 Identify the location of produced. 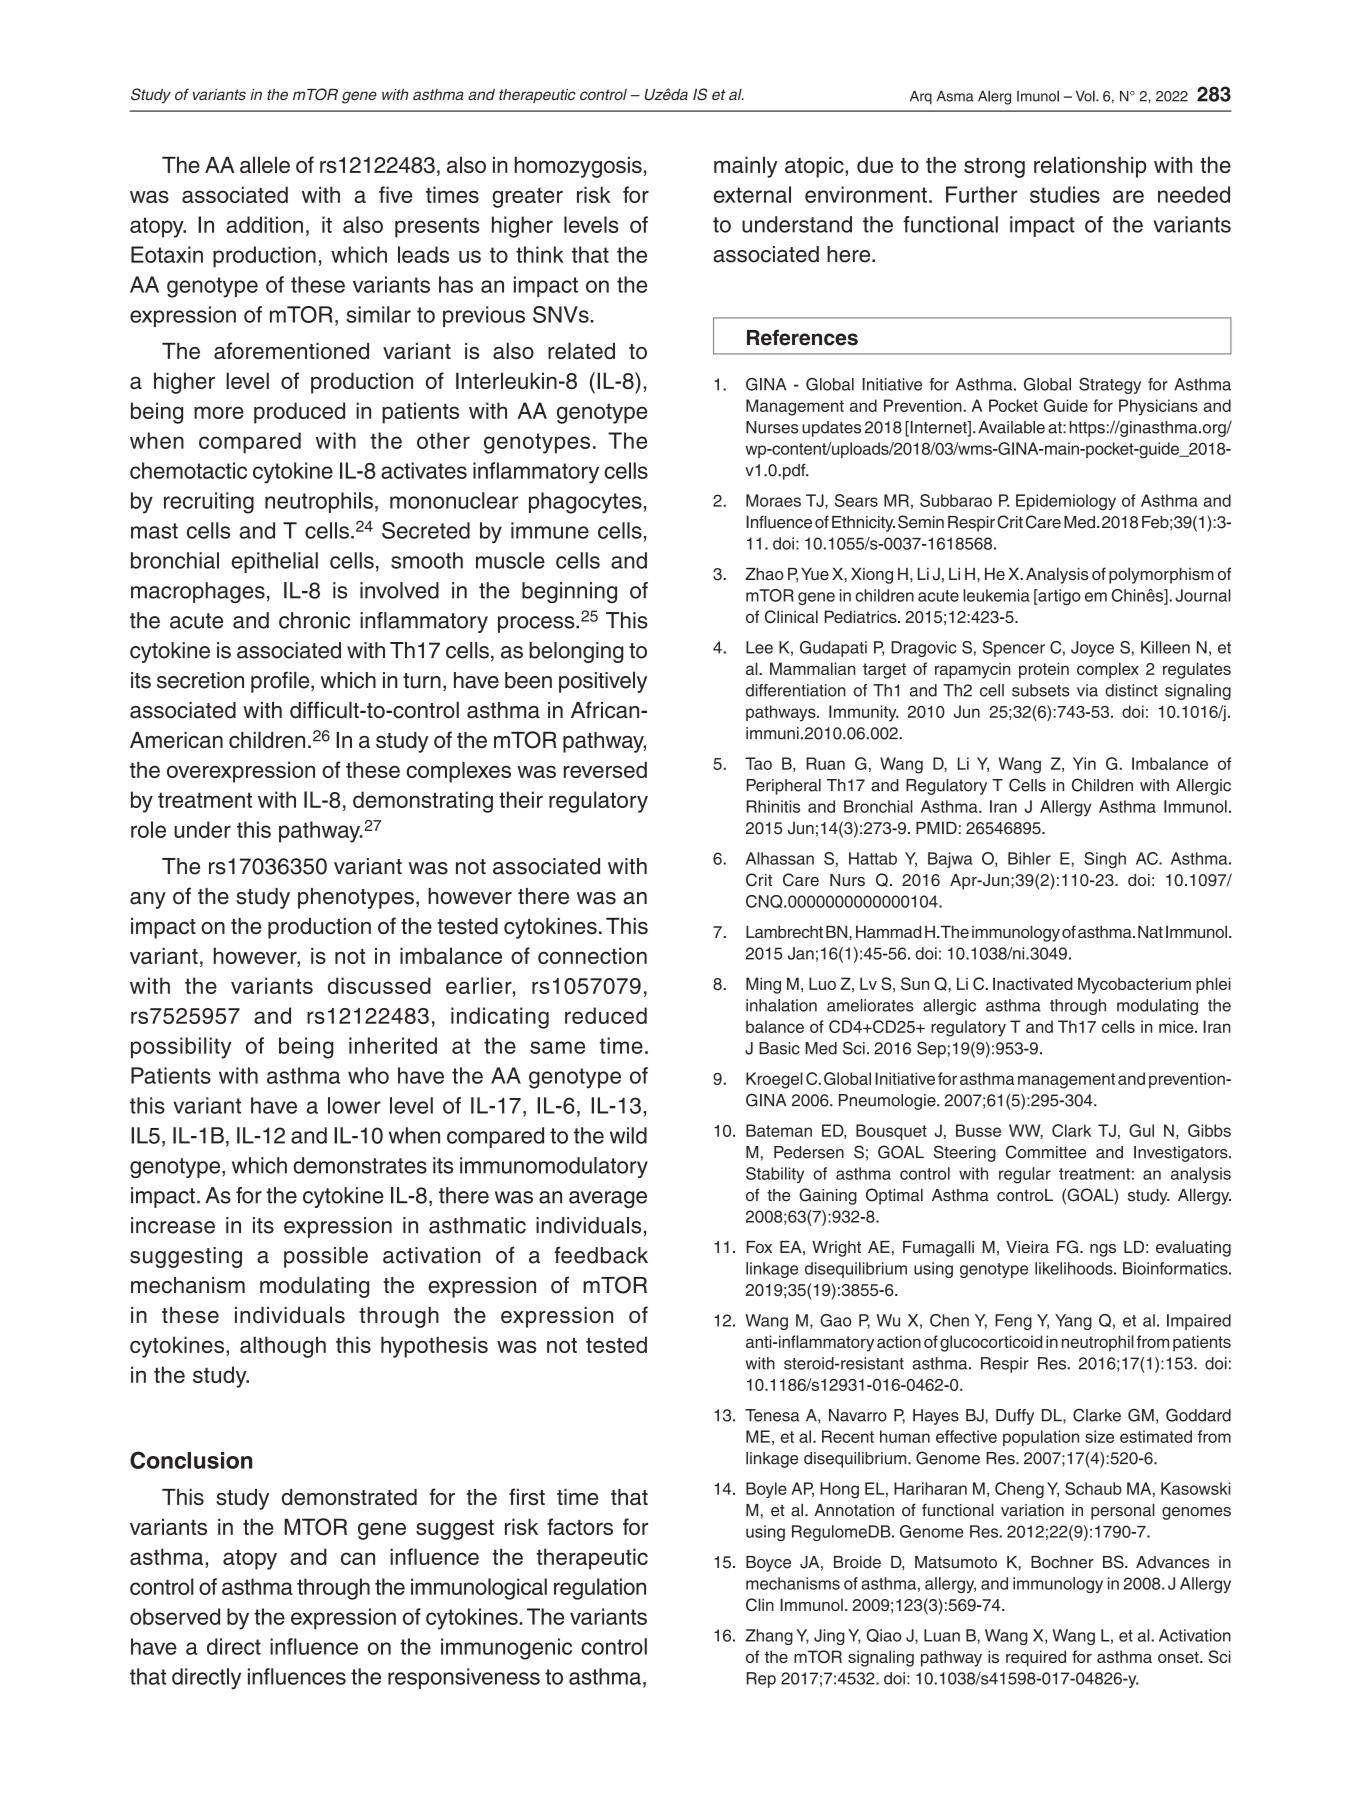
(299, 413).
